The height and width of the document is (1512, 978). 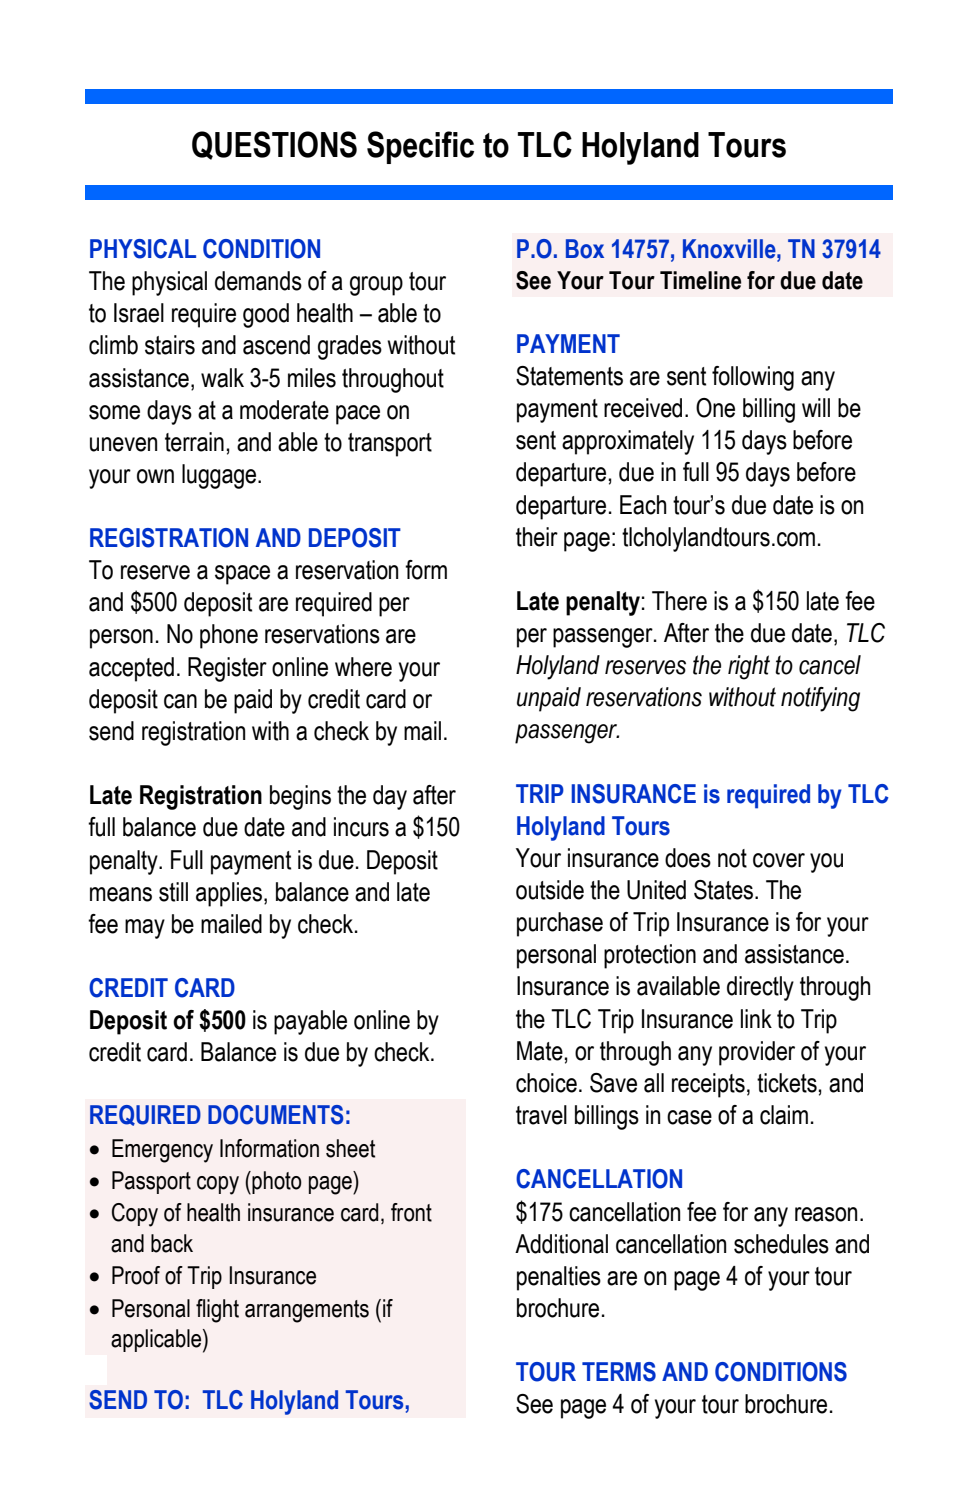 What do you see at coordinates (217, 1311) in the document?
I see `flight` at bounding box center [217, 1311].
